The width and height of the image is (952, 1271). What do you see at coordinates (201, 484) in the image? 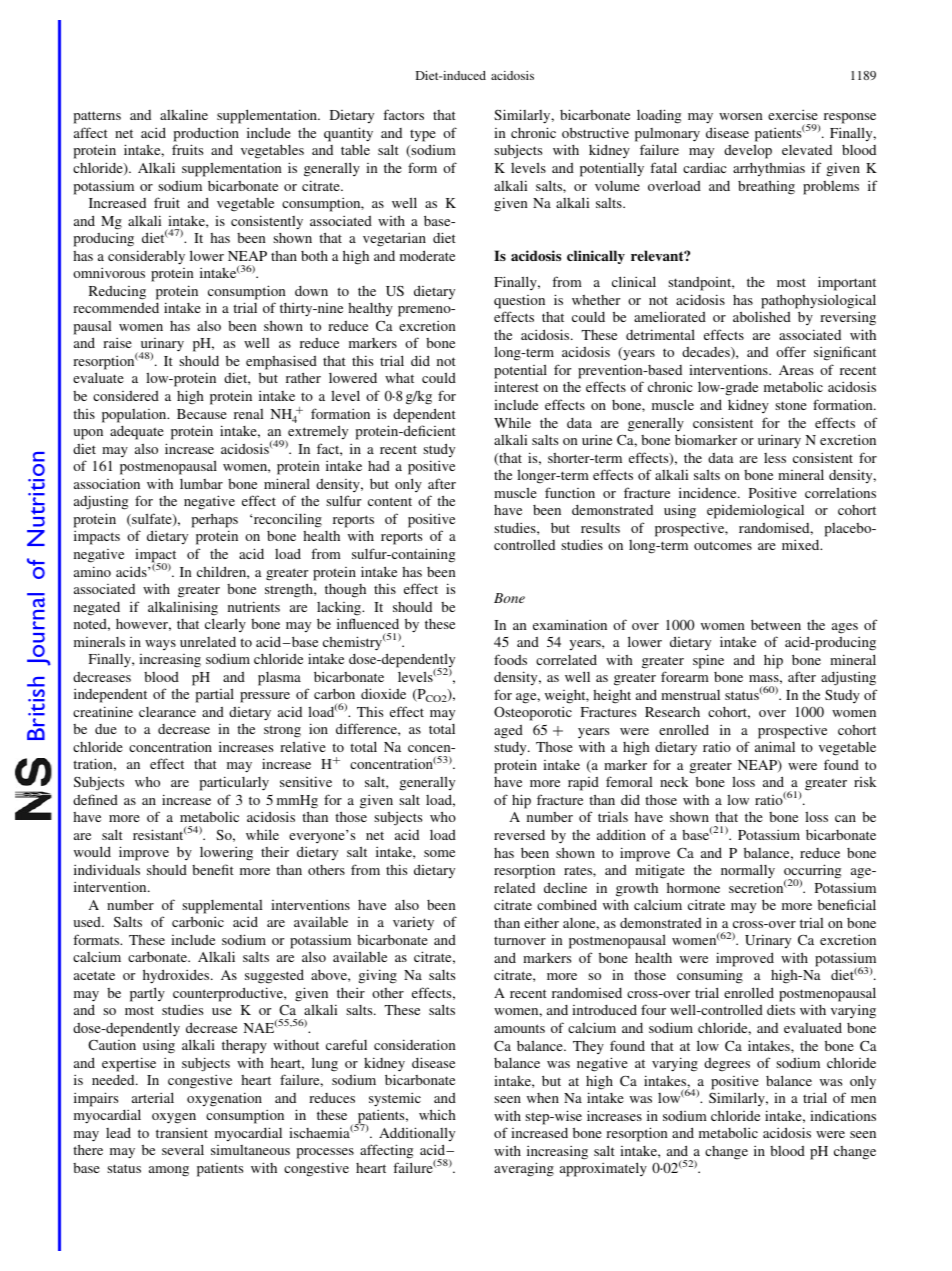
I see `lumbar` at bounding box center [201, 484].
